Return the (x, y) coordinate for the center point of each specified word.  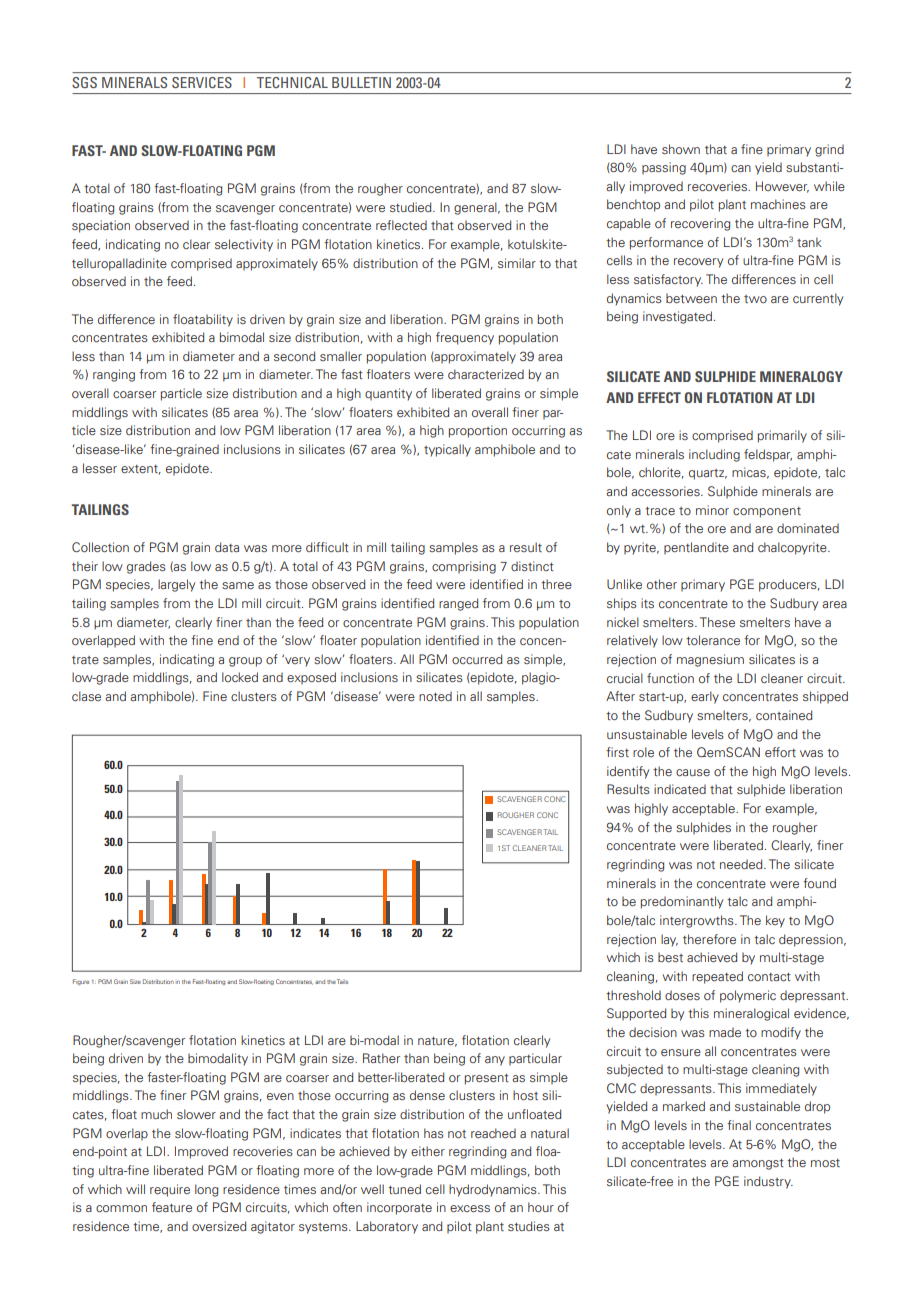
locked (240, 677)
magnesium (710, 660)
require (170, 1190)
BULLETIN (361, 82)
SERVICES (202, 82)
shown (681, 149)
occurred (477, 659)
